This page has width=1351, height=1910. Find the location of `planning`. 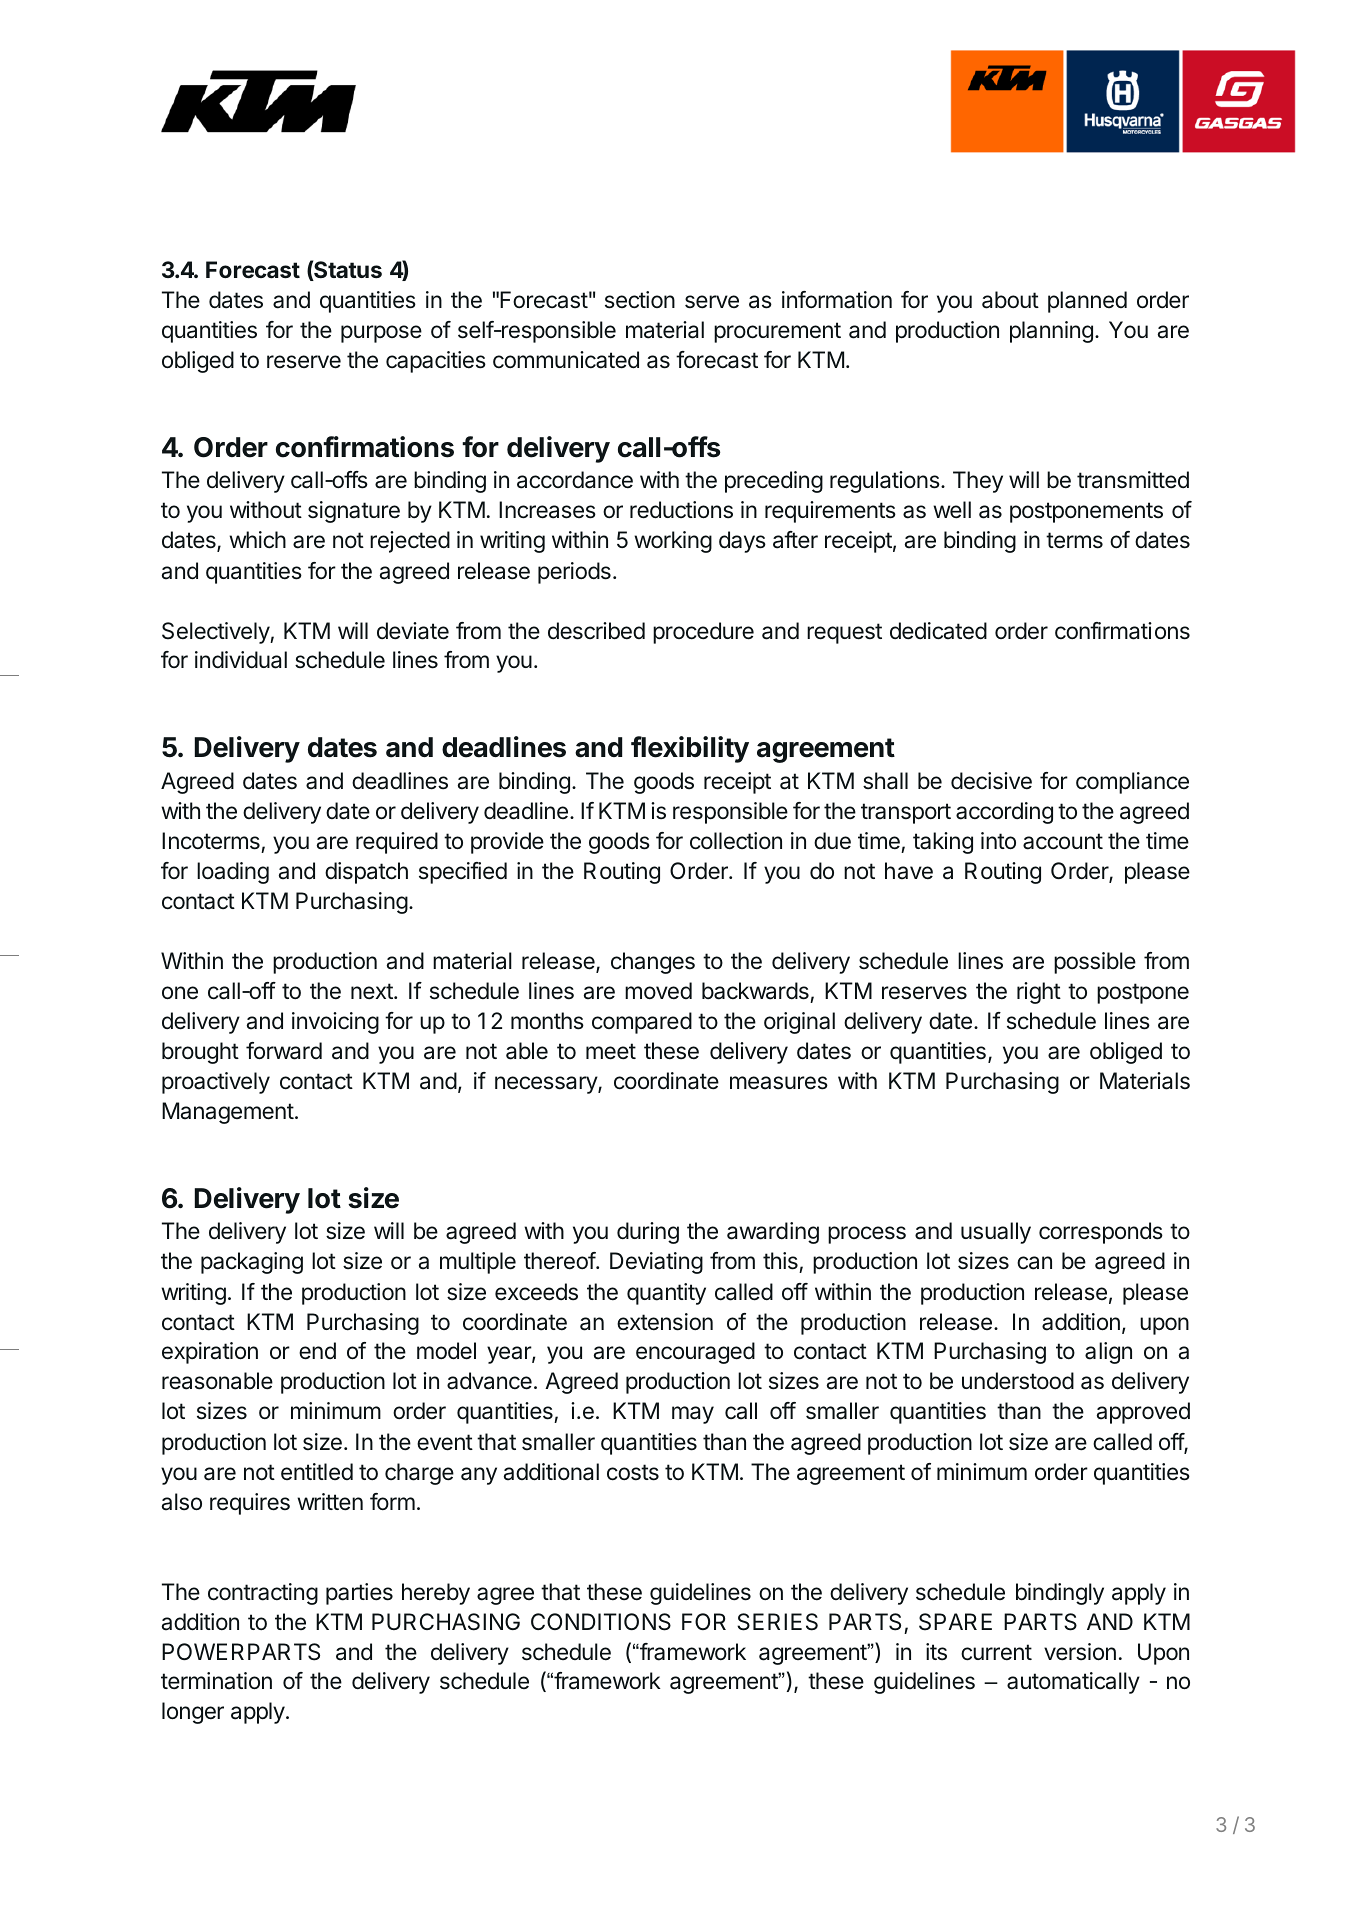

planning is located at coordinates (1051, 332).
